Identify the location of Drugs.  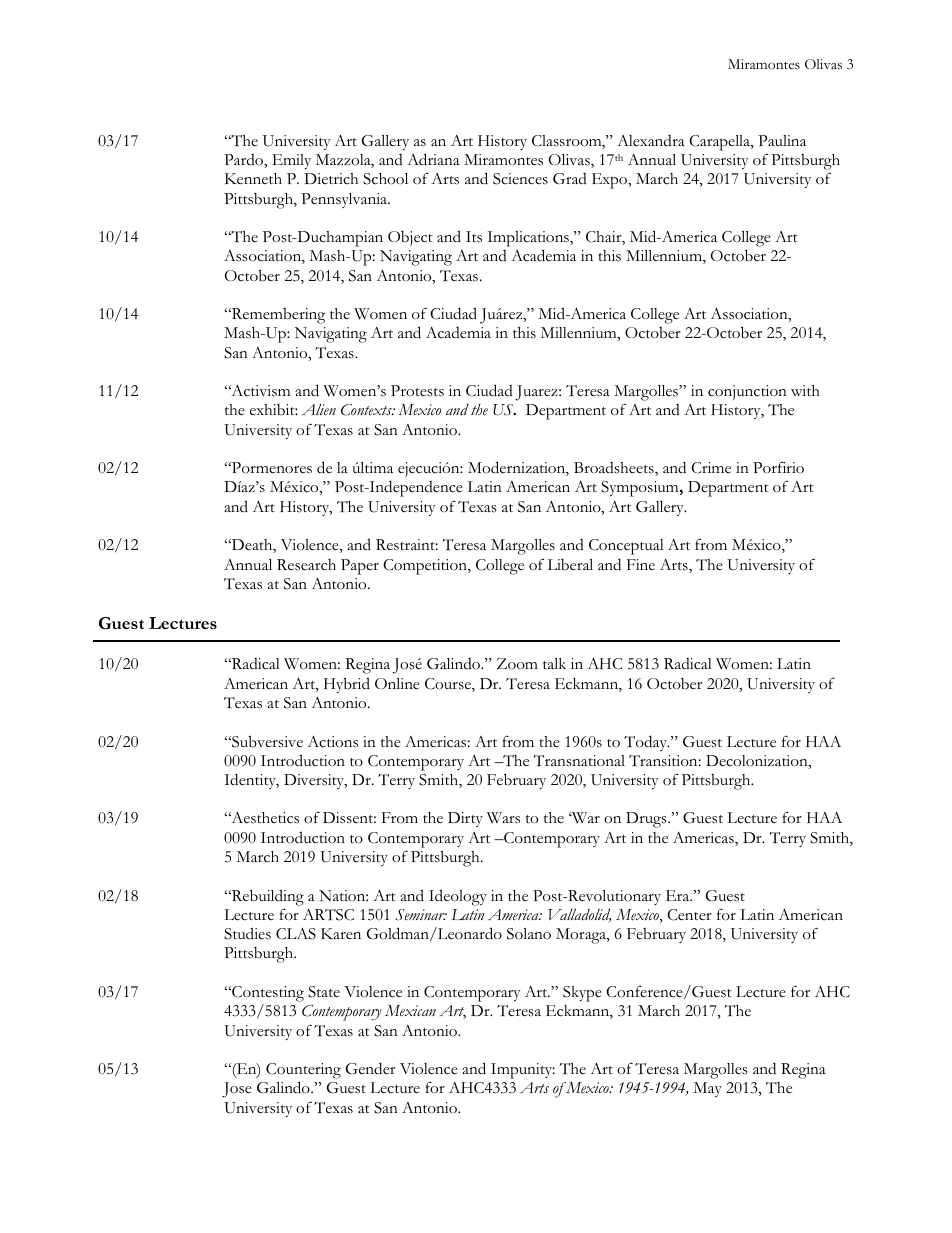
(647, 820).
